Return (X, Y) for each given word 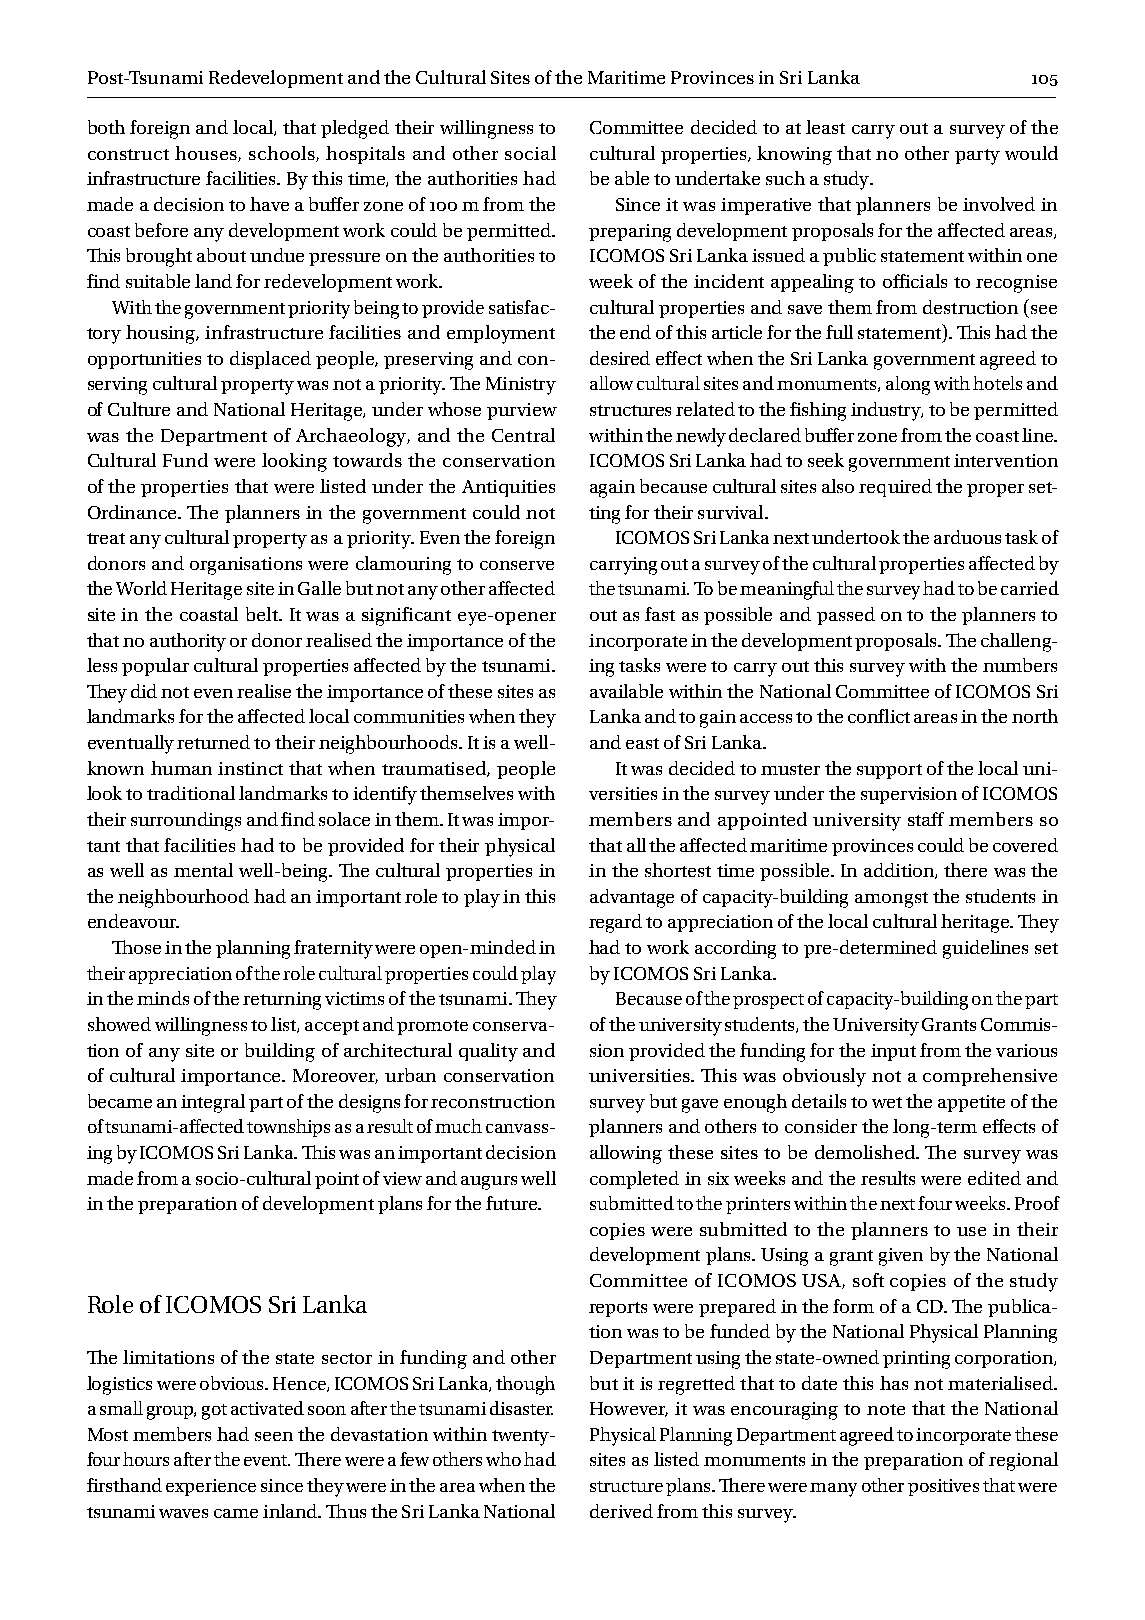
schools (283, 154)
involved (999, 204)
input (893, 1052)
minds (163, 998)
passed (846, 616)
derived (621, 1511)
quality (488, 1052)
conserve (517, 565)
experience (211, 1487)
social (530, 153)
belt (263, 614)
